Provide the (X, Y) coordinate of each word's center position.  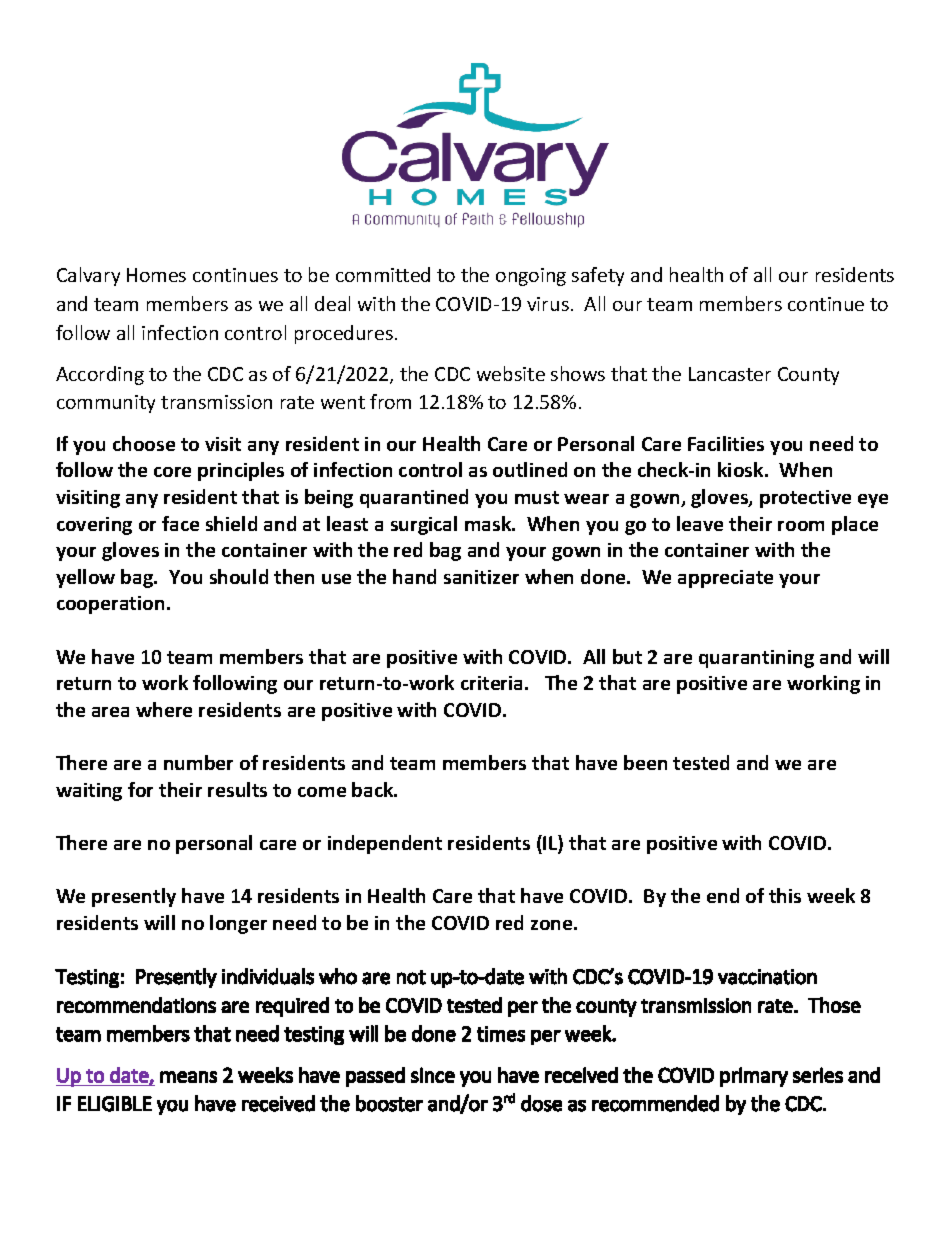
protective (805, 499)
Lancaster (730, 374)
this (785, 895)
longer (238, 924)
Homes (156, 275)
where (164, 709)
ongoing (531, 277)
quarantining (756, 659)
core (172, 472)
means (188, 1077)
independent (385, 844)
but (627, 656)
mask (489, 523)
